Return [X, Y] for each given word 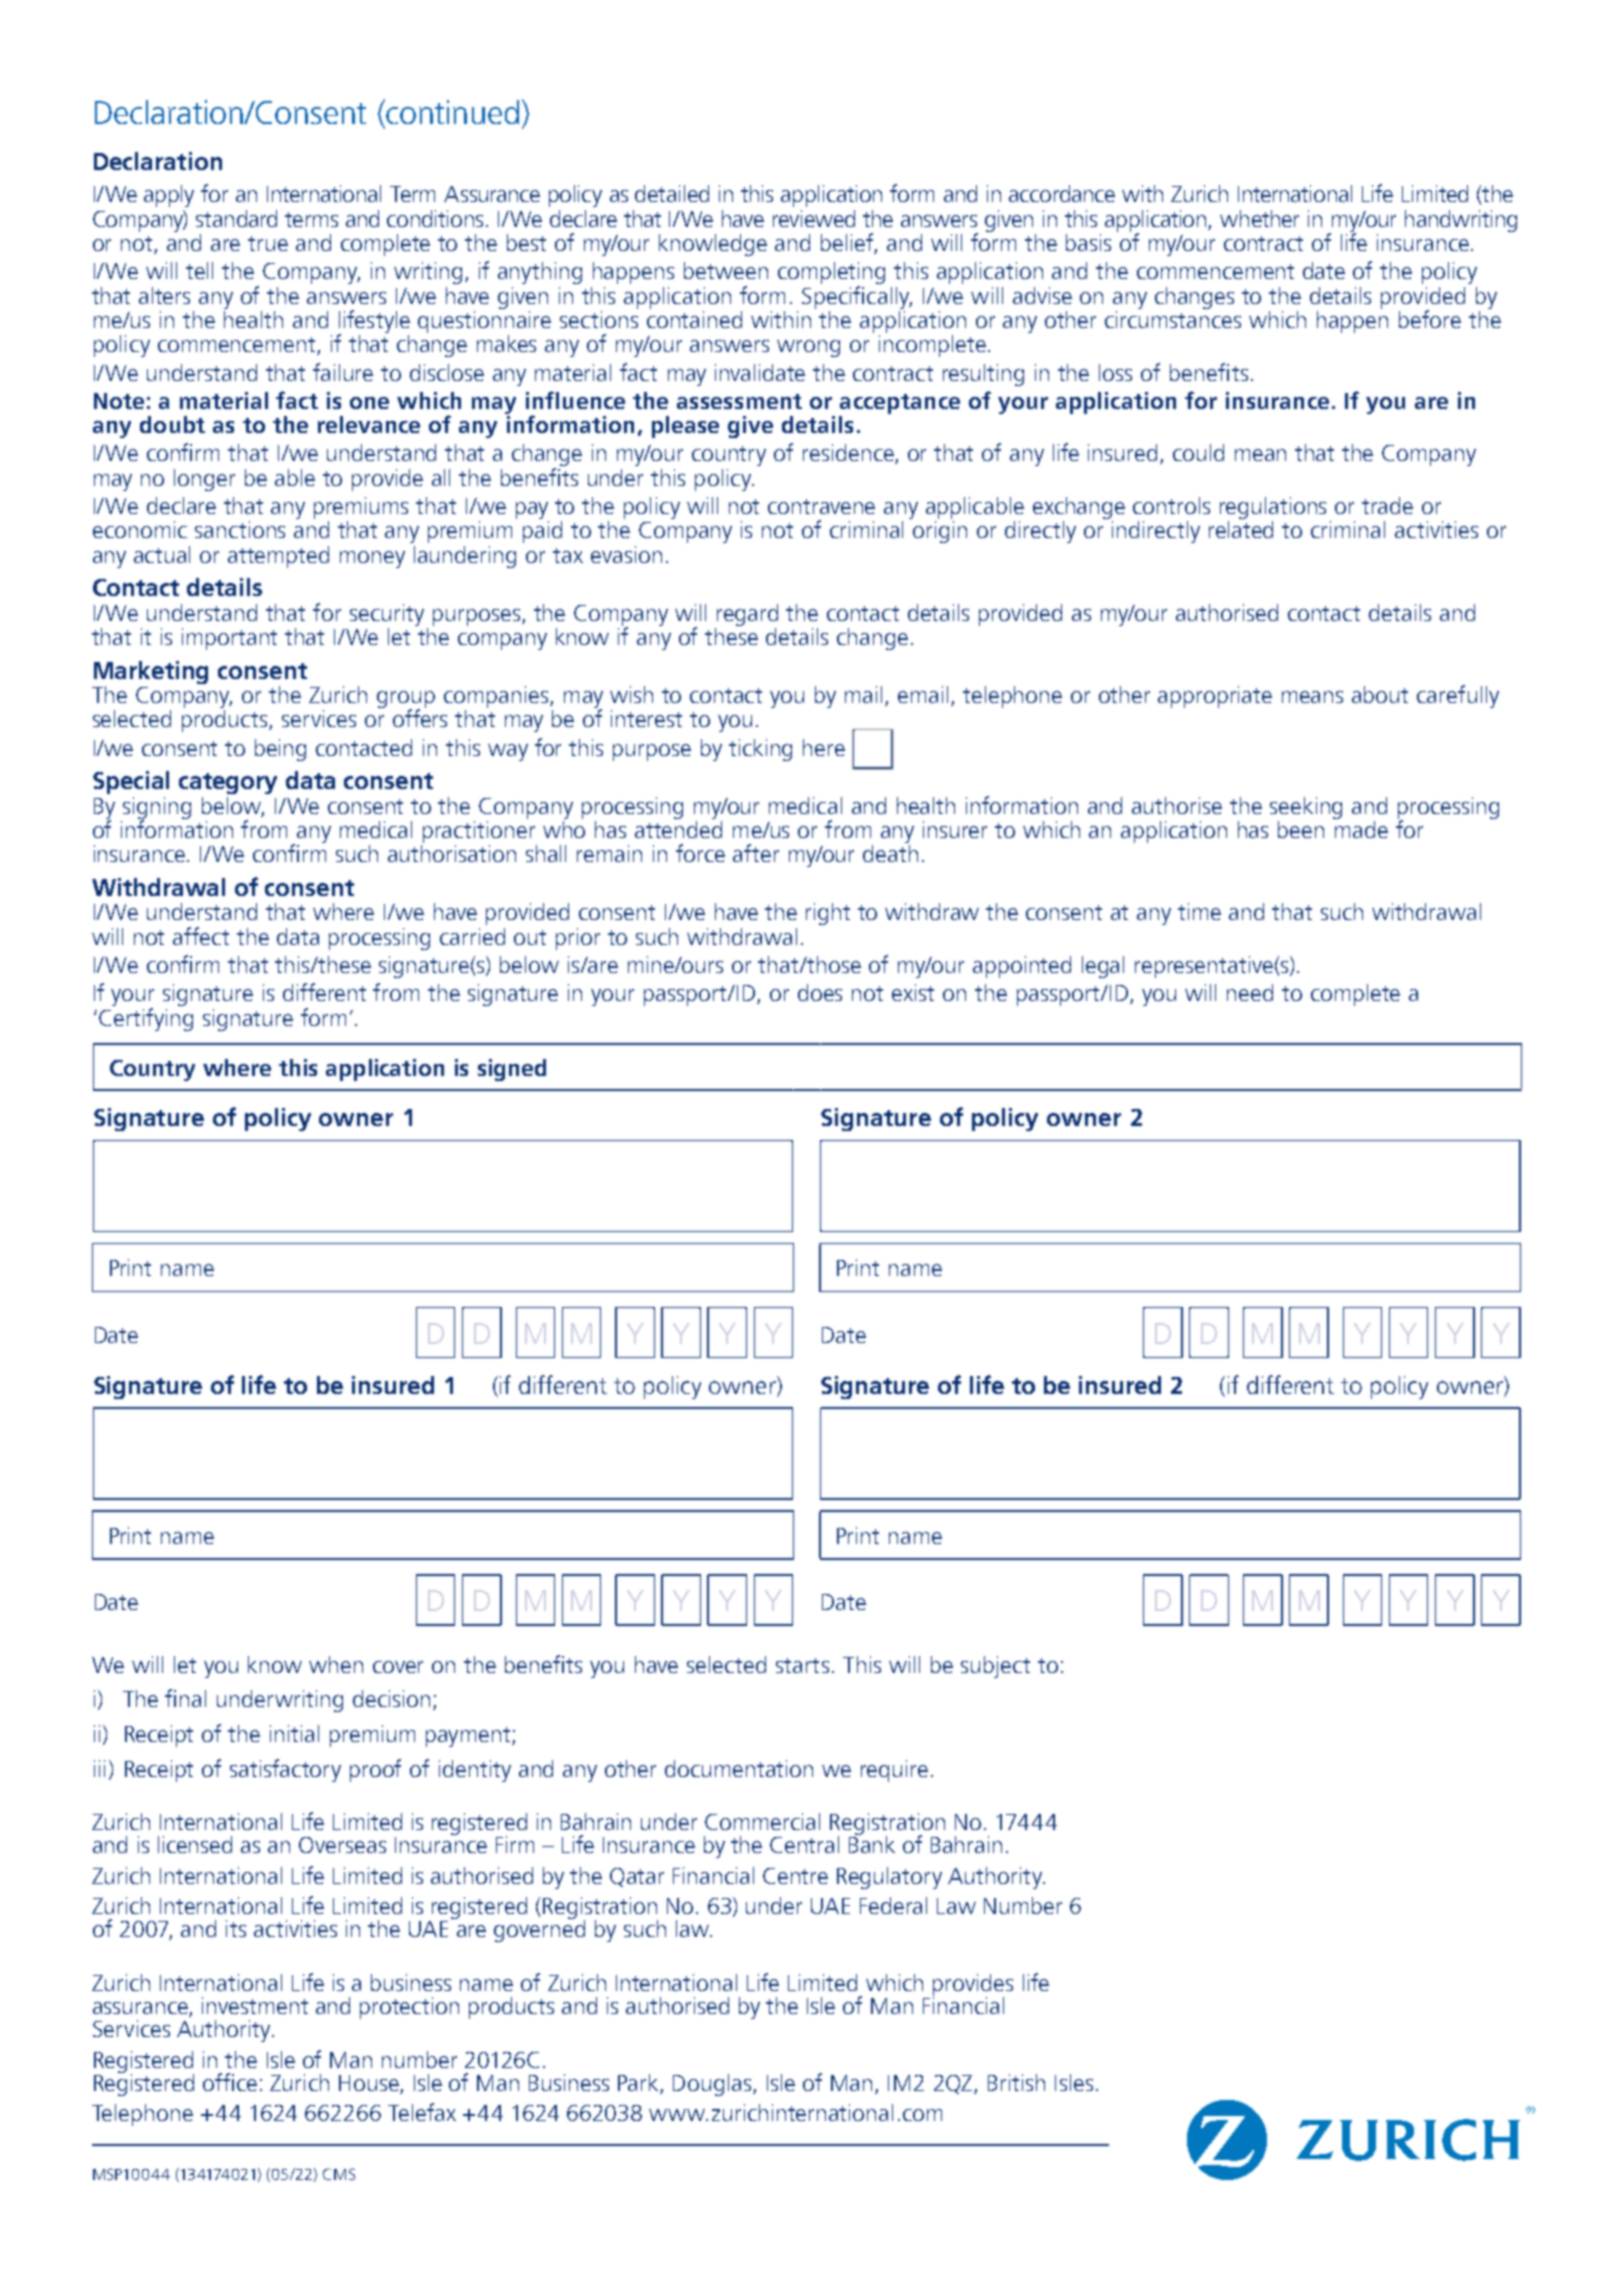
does [820, 992]
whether [1259, 218]
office [230, 2082]
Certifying [146, 1019]
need [1250, 992]
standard [236, 218]
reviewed [814, 218]
